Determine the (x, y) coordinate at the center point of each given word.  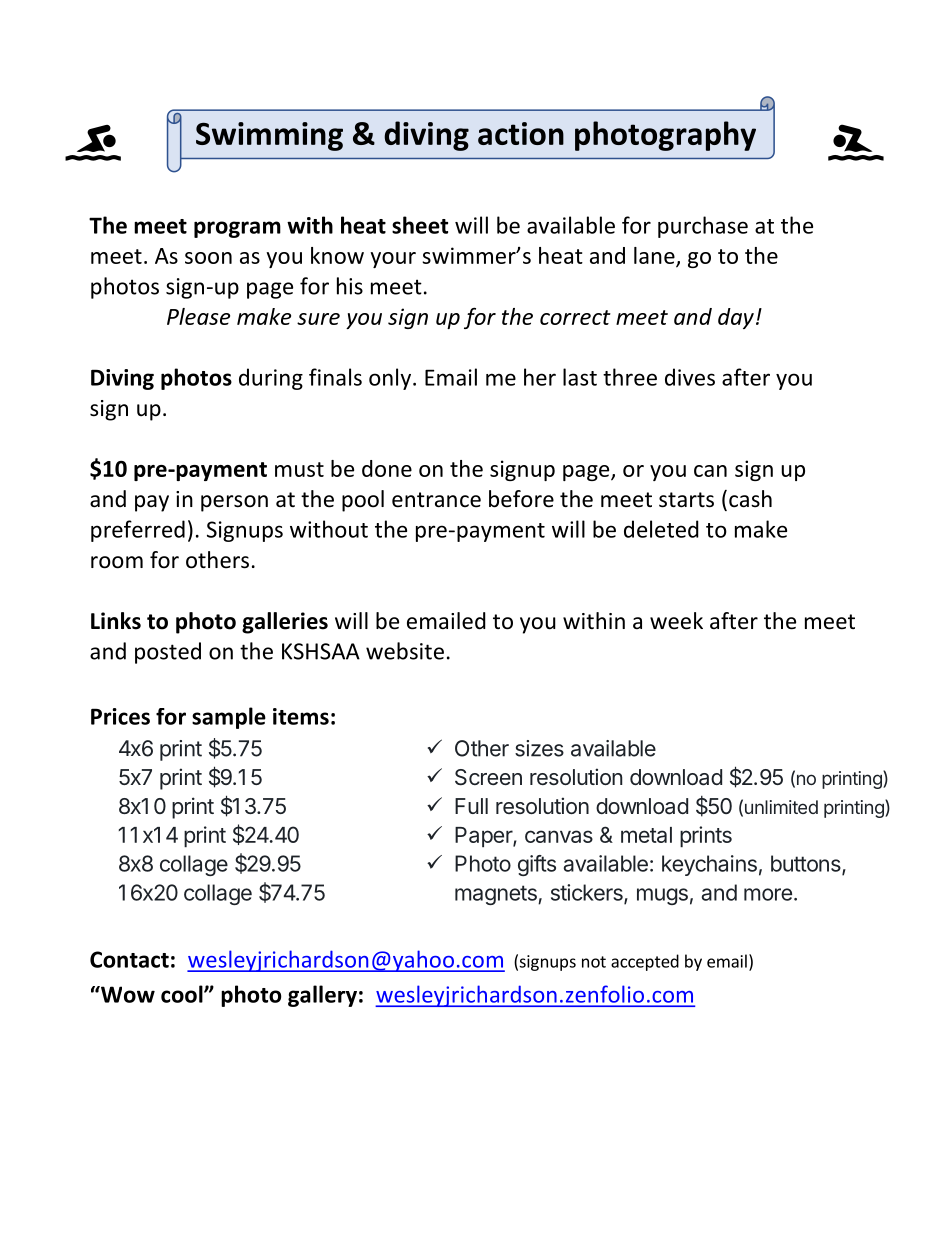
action (521, 133)
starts (686, 500)
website (405, 651)
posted (168, 653)
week (676, 621)
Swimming (269, 136)
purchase (703, 227)
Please (198, 316)
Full (471, 806)
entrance (436, 500)
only (390, 379)
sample (229, 718)
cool (183, 994)
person (234, 503)
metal (646, 835)
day (736, 318)
